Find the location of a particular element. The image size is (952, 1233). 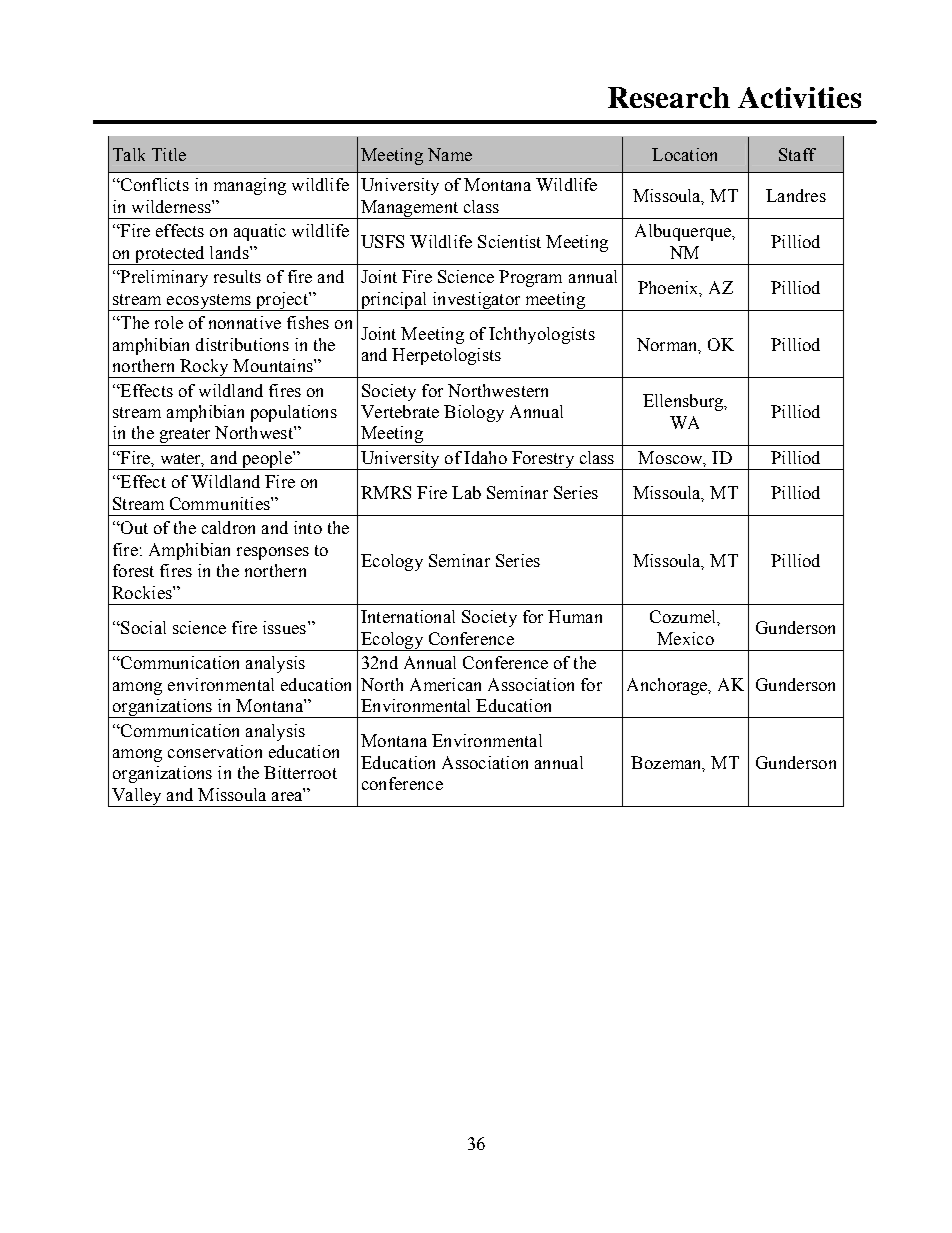

Bitterroot is located at coordinates (300, 772).
